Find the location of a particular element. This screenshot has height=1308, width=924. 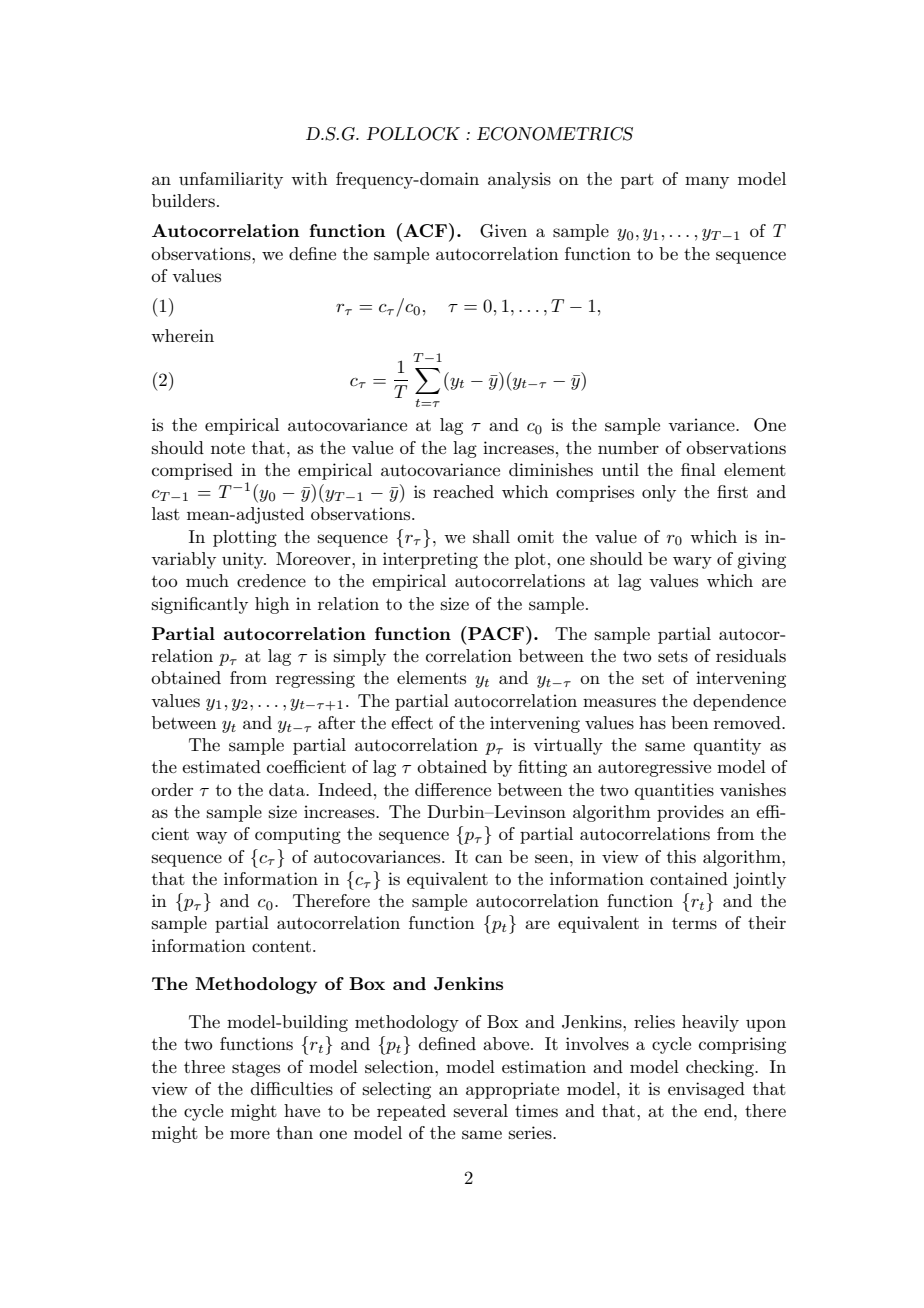

number is located at coordinates (628, 447).
